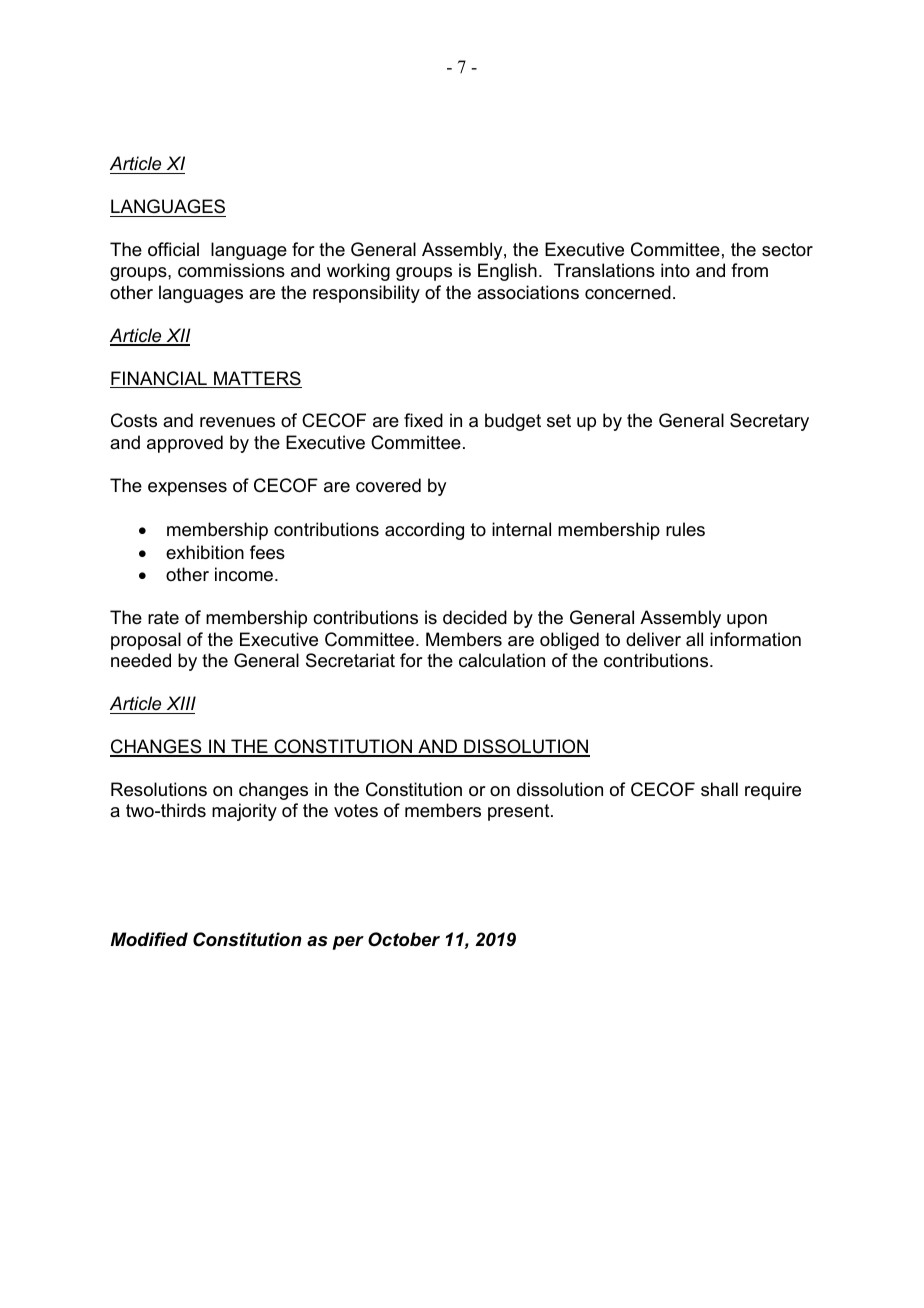 Image resolution: width=924 pixels, height=1308 pixels. I want to click on into, so click(675, 270).
